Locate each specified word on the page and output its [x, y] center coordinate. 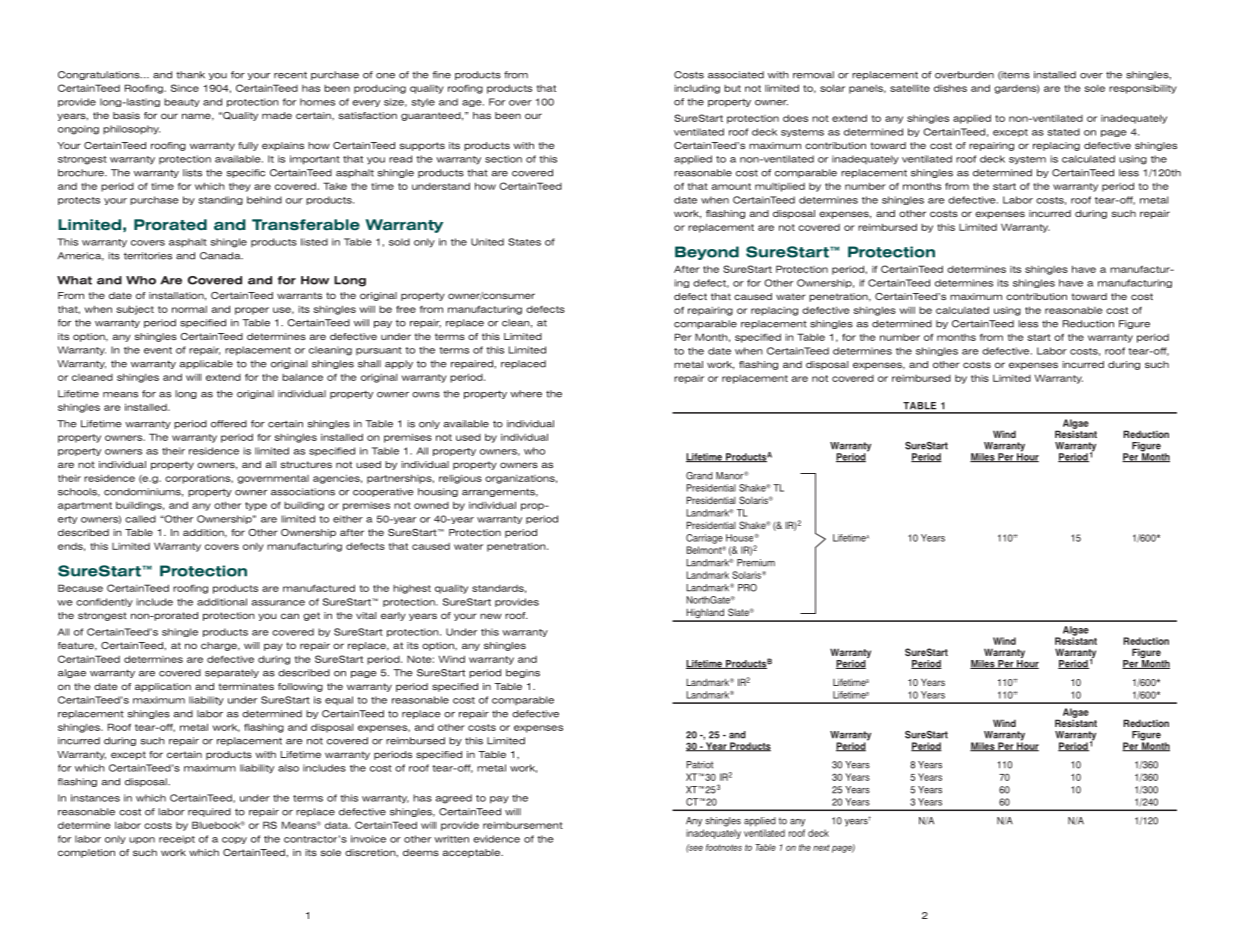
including [697, 89]
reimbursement [523, 825]
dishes [950, 88]
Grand [699, 476]
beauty [182, 102]
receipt [177, 839]
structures [306, 464]
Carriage [704, 539]
